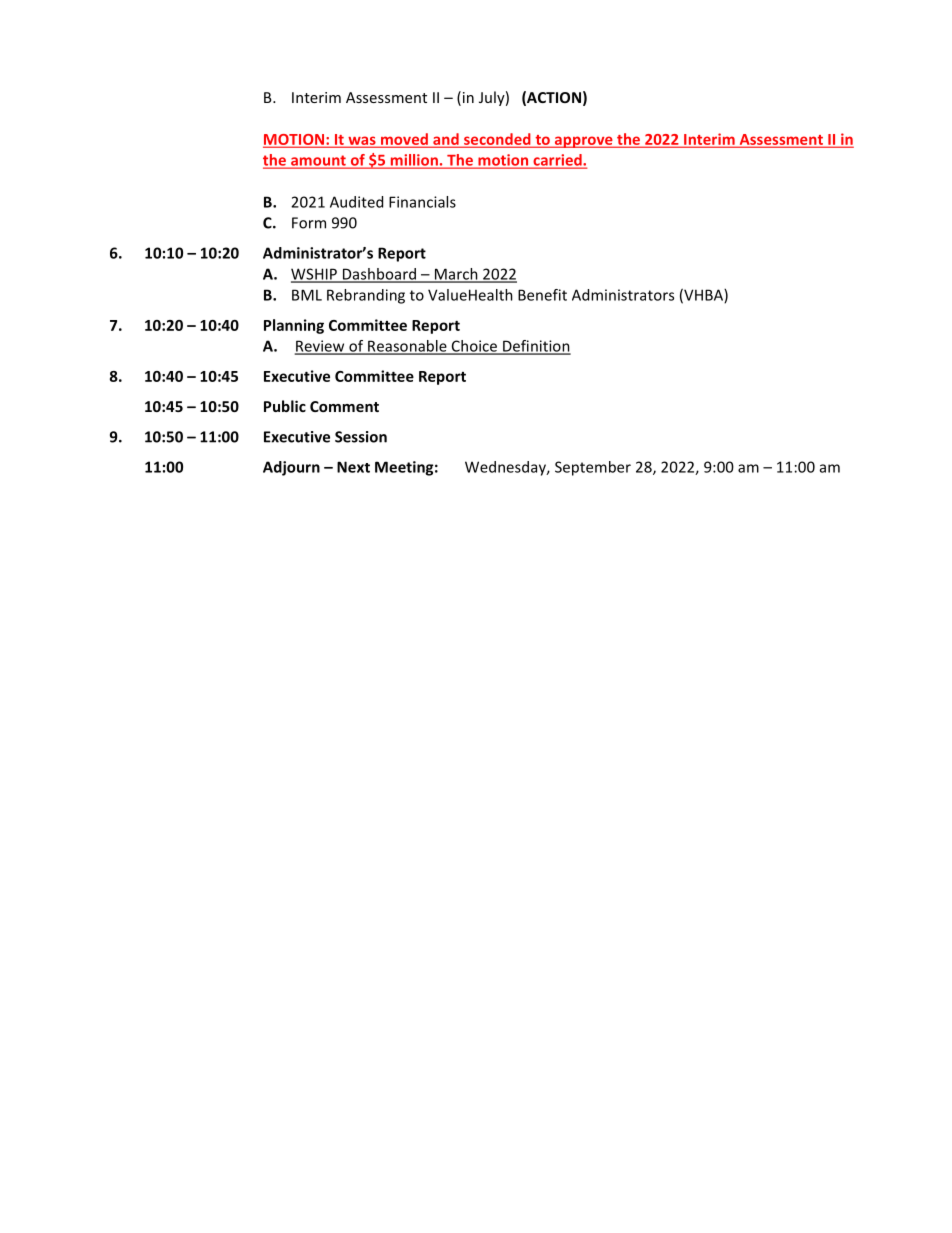  I want to click on Comment, so click(344, 406).
